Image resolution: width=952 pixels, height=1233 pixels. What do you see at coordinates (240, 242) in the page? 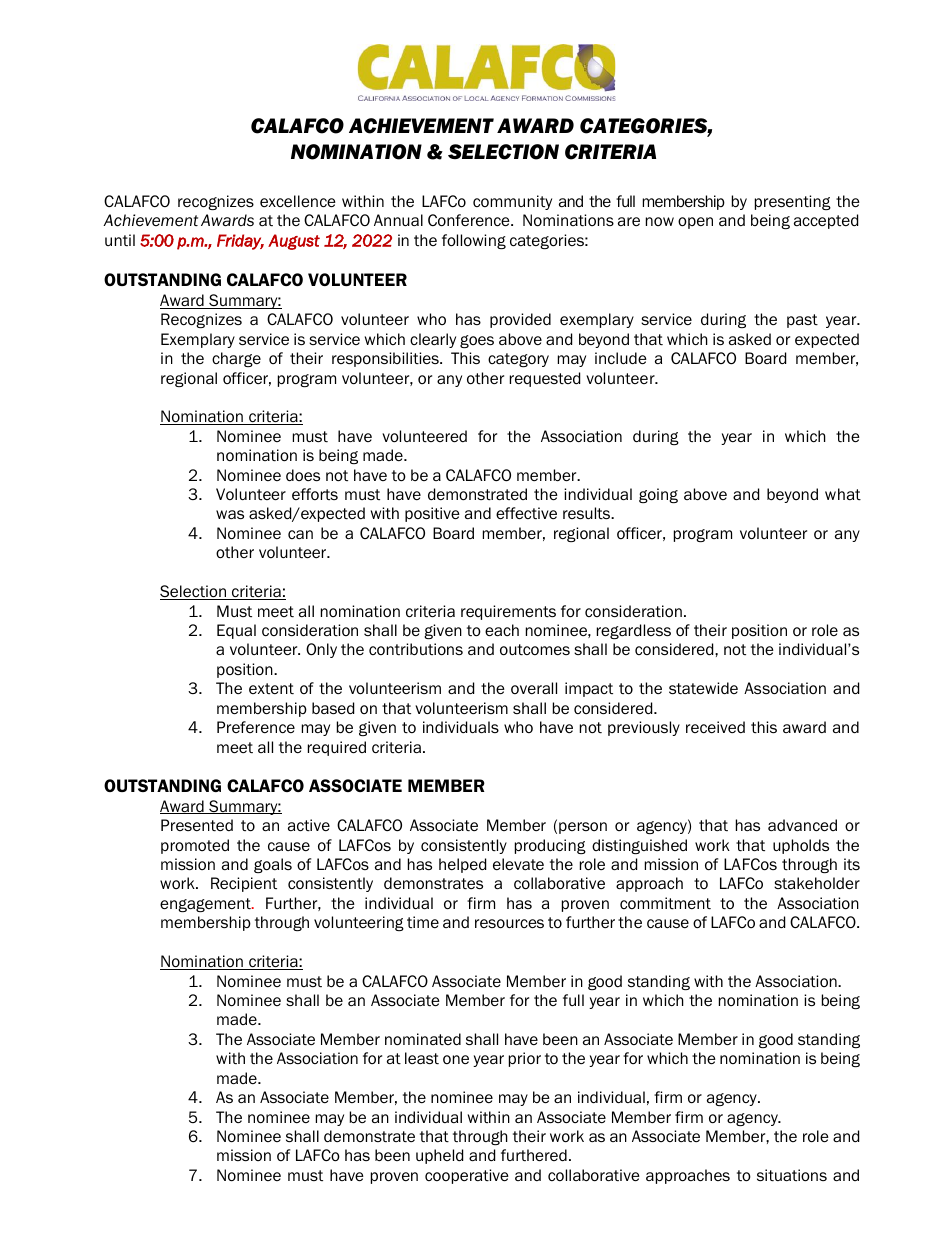
I see `Friday` at bounding box center [240, 242].
